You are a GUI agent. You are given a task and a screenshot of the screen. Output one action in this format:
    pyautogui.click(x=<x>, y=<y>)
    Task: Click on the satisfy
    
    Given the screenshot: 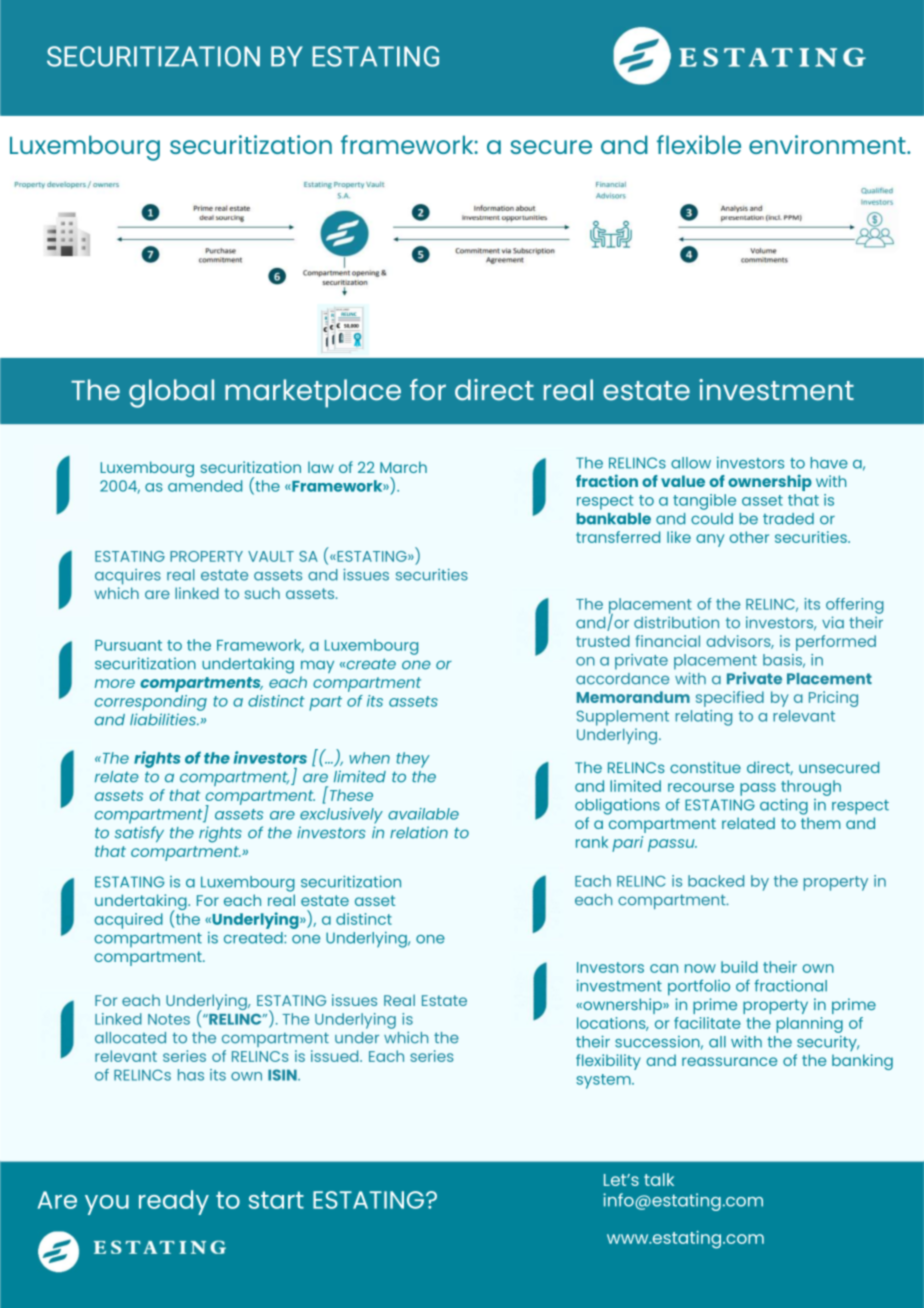 What is the action you would take?
    pyautogui.click(x=139, y=834)
